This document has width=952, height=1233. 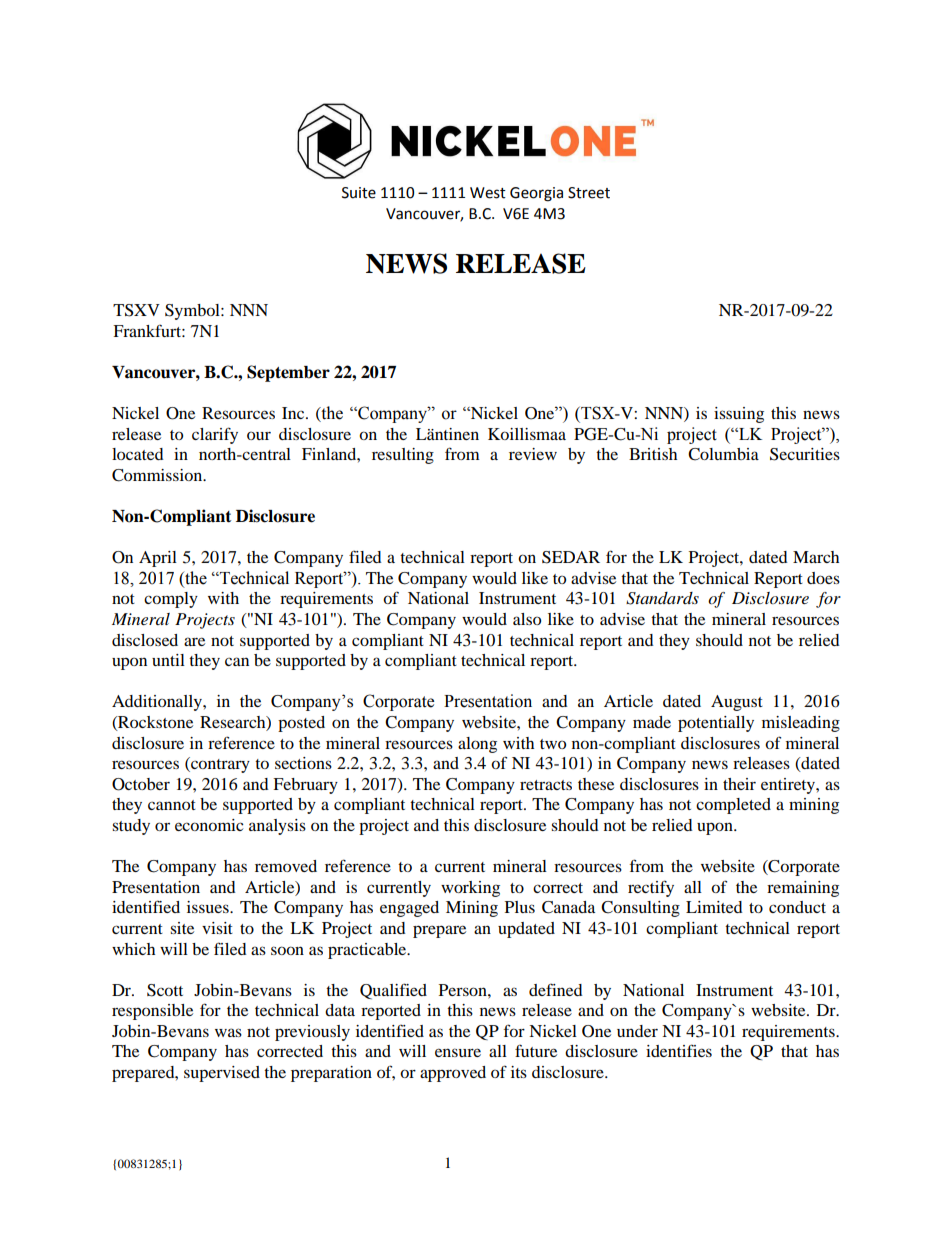 I want to click on Street, so click(x=589, y=193).
